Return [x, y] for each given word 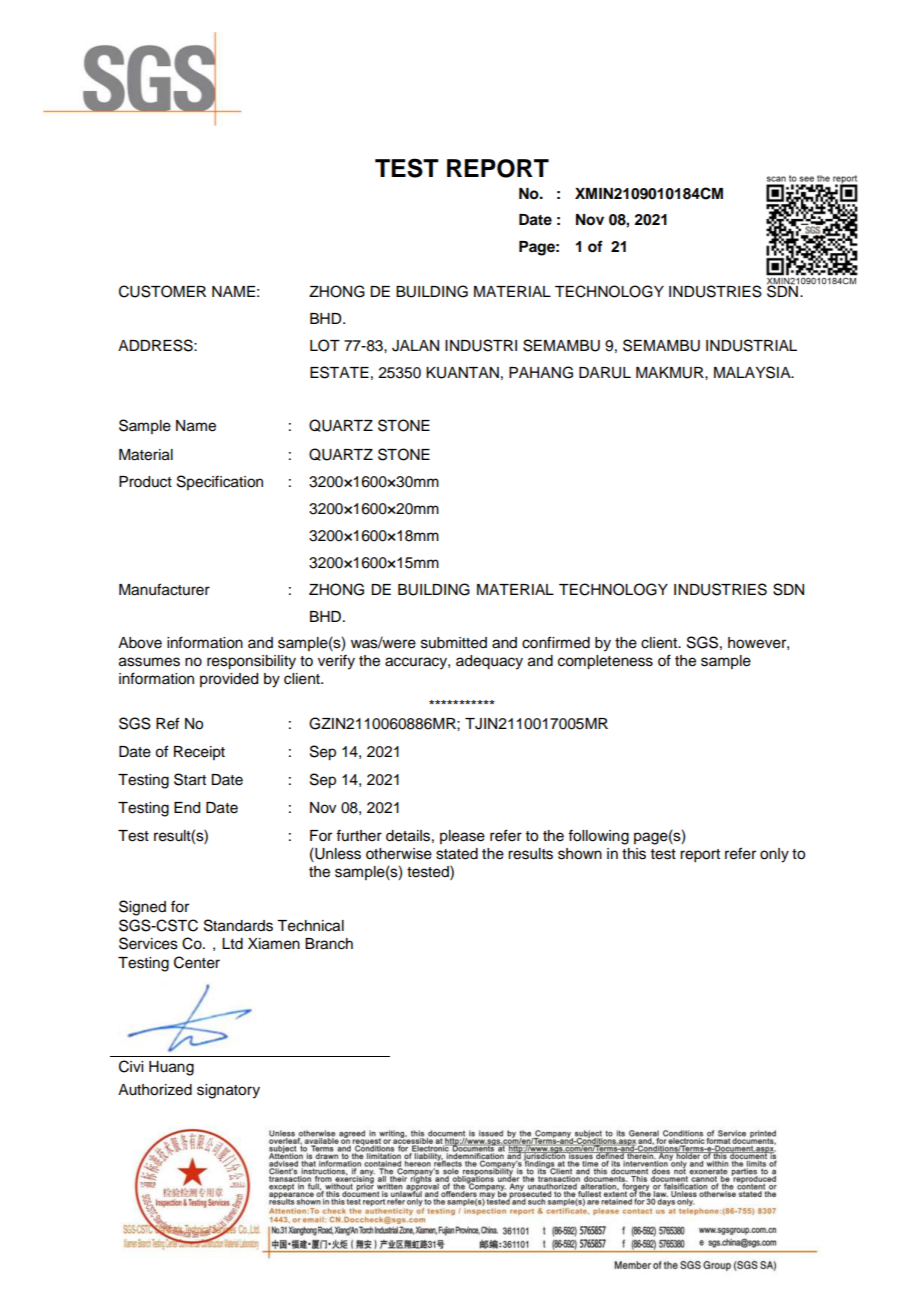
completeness [605, 662]
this [634, 854]
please [462, 837]
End [187, 808]
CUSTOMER [162, 291]
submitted [454, 643]
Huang [171, 1068]
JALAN [415, 346]
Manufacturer [164, 589]
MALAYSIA [753, 372]
